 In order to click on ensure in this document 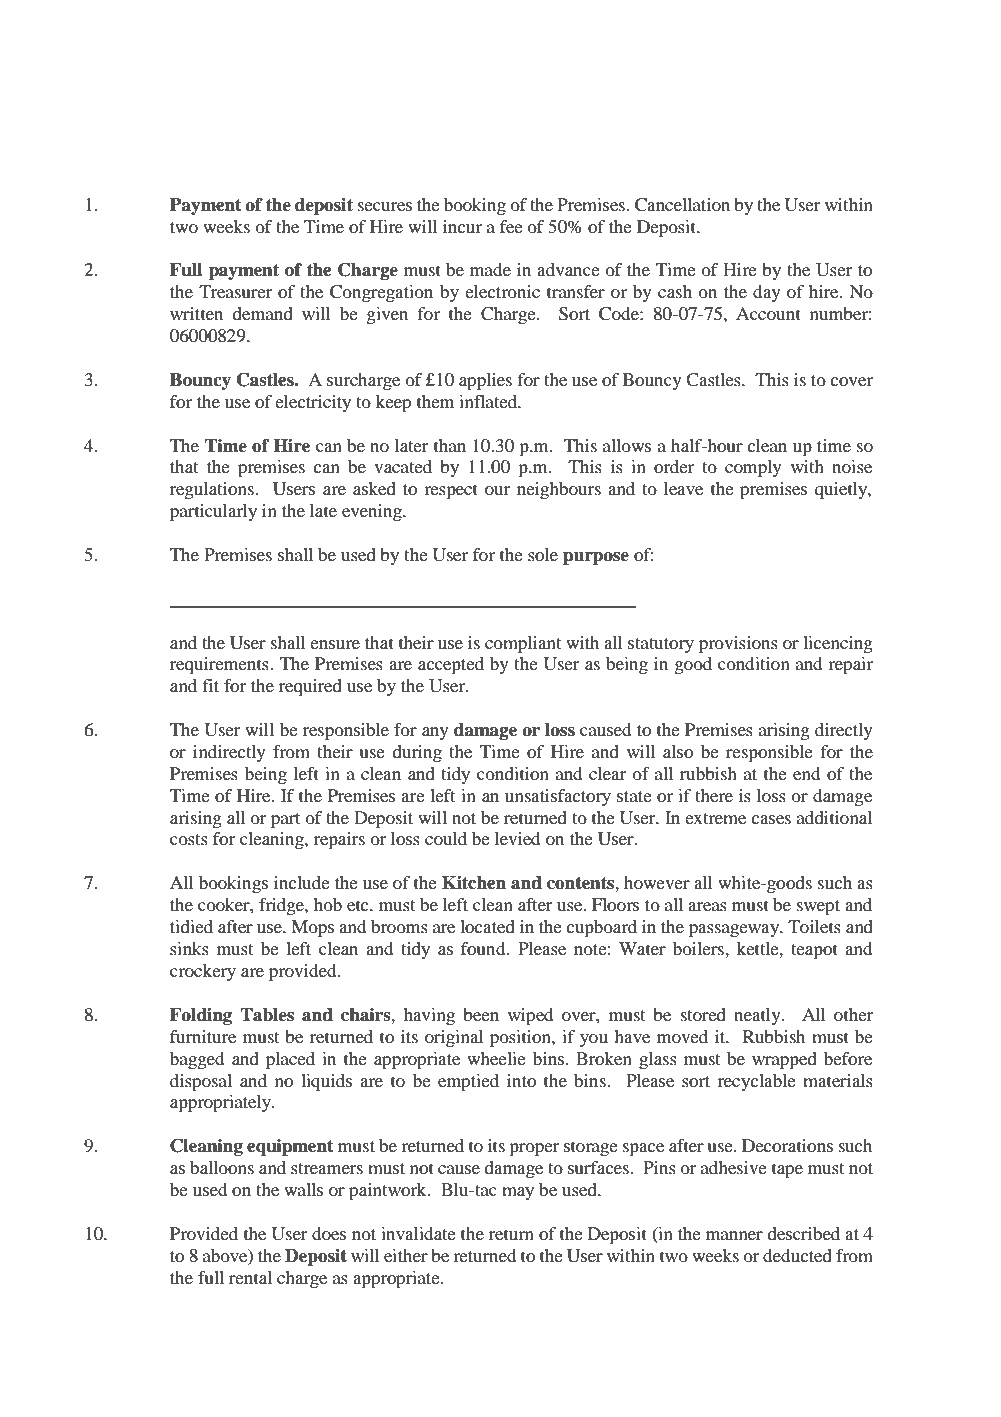, I will do `click(335, 644)`.
